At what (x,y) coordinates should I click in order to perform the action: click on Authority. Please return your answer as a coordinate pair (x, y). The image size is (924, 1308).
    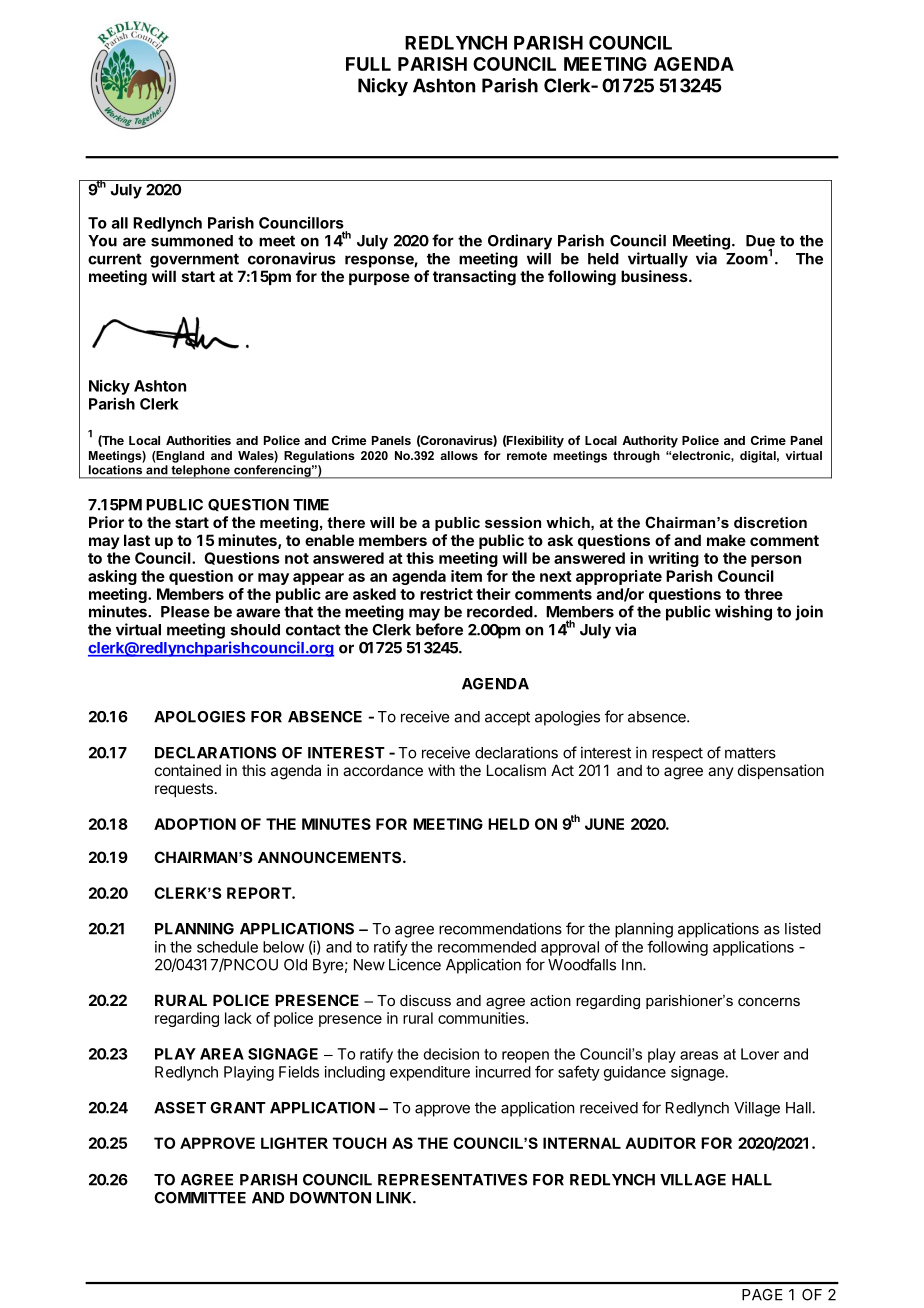
    Looking at the image, I should click on (650, 441).
